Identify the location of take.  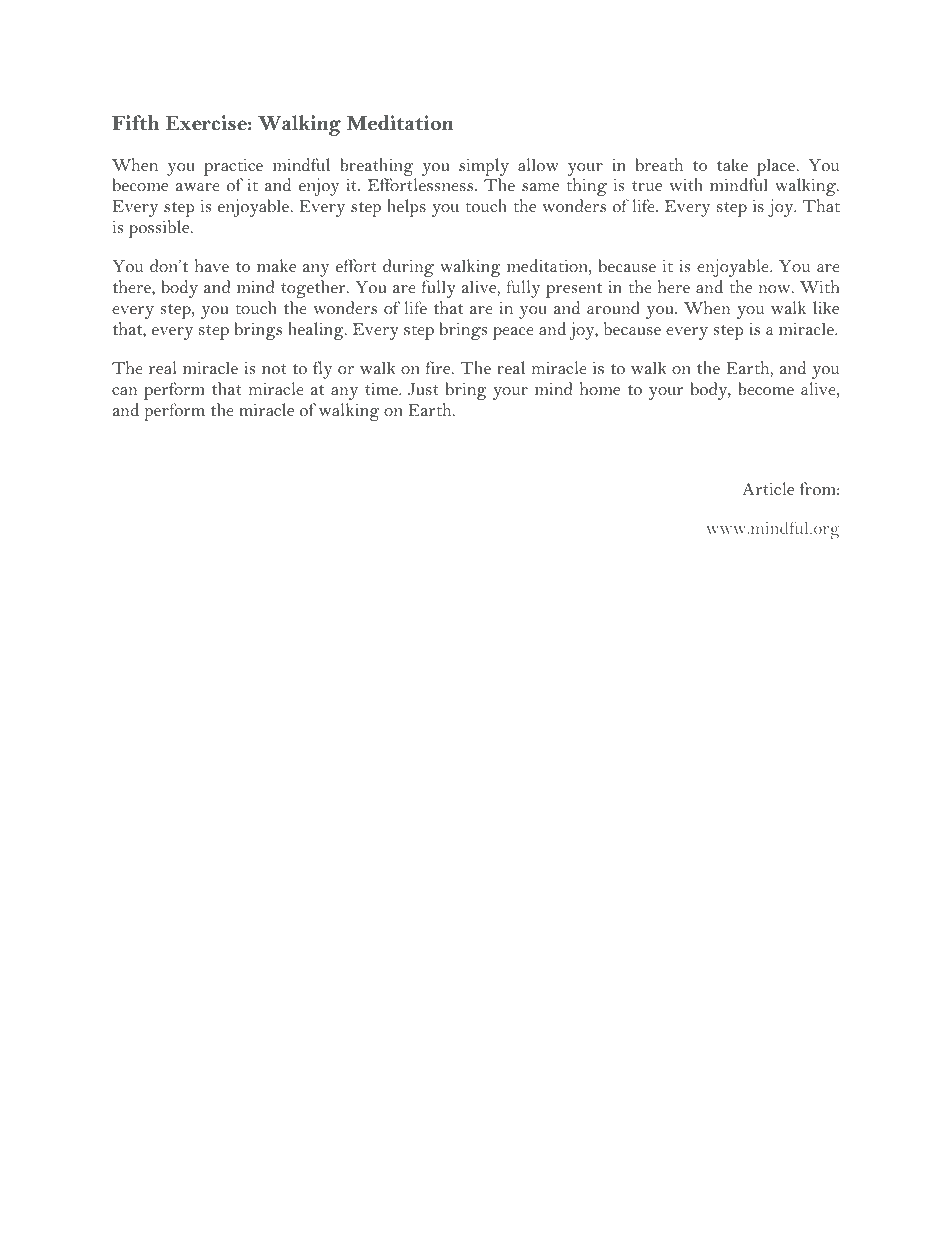
(732, 164).
